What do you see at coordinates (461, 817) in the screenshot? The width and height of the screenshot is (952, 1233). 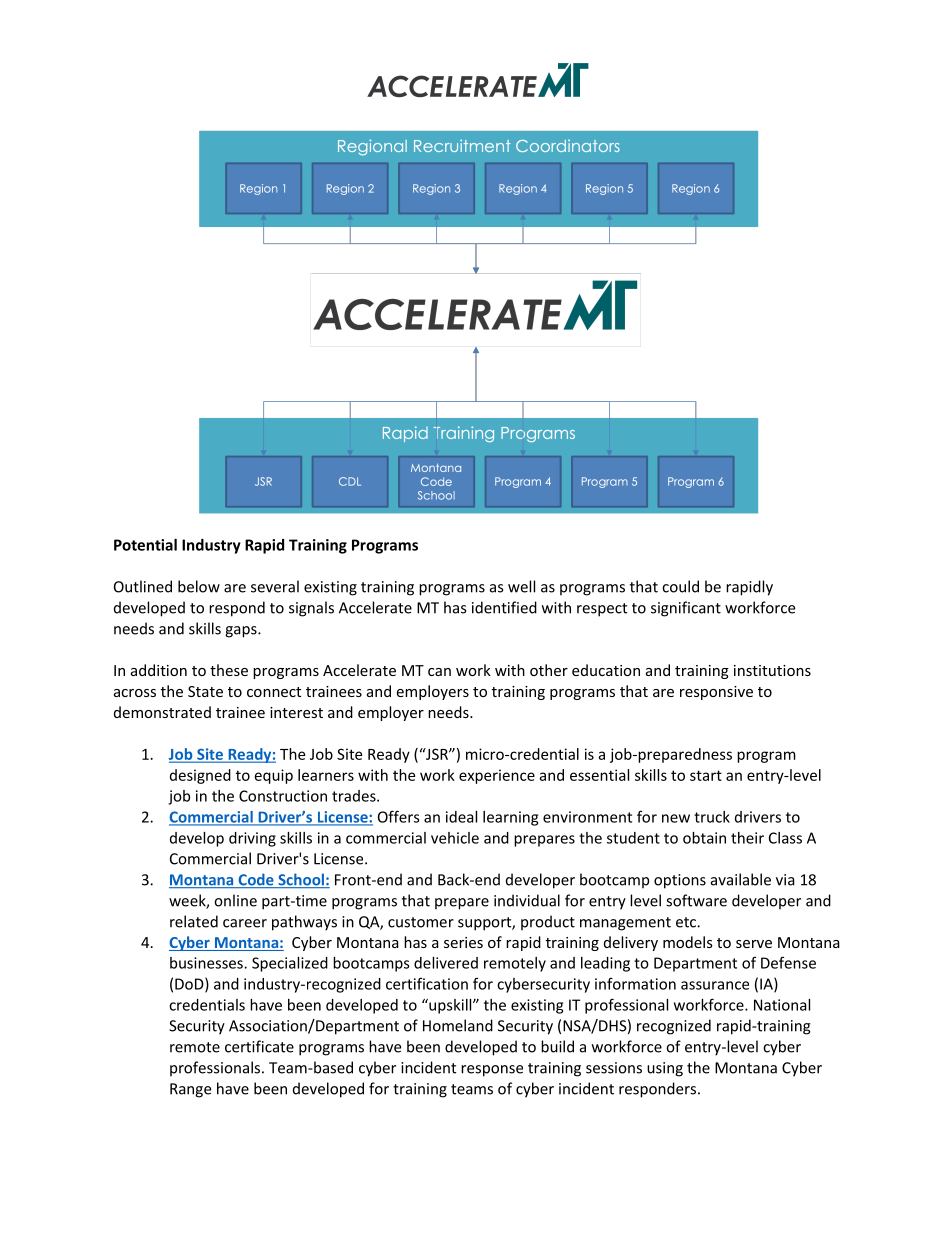 I see `ideal` at bounding box center [461, 817].
